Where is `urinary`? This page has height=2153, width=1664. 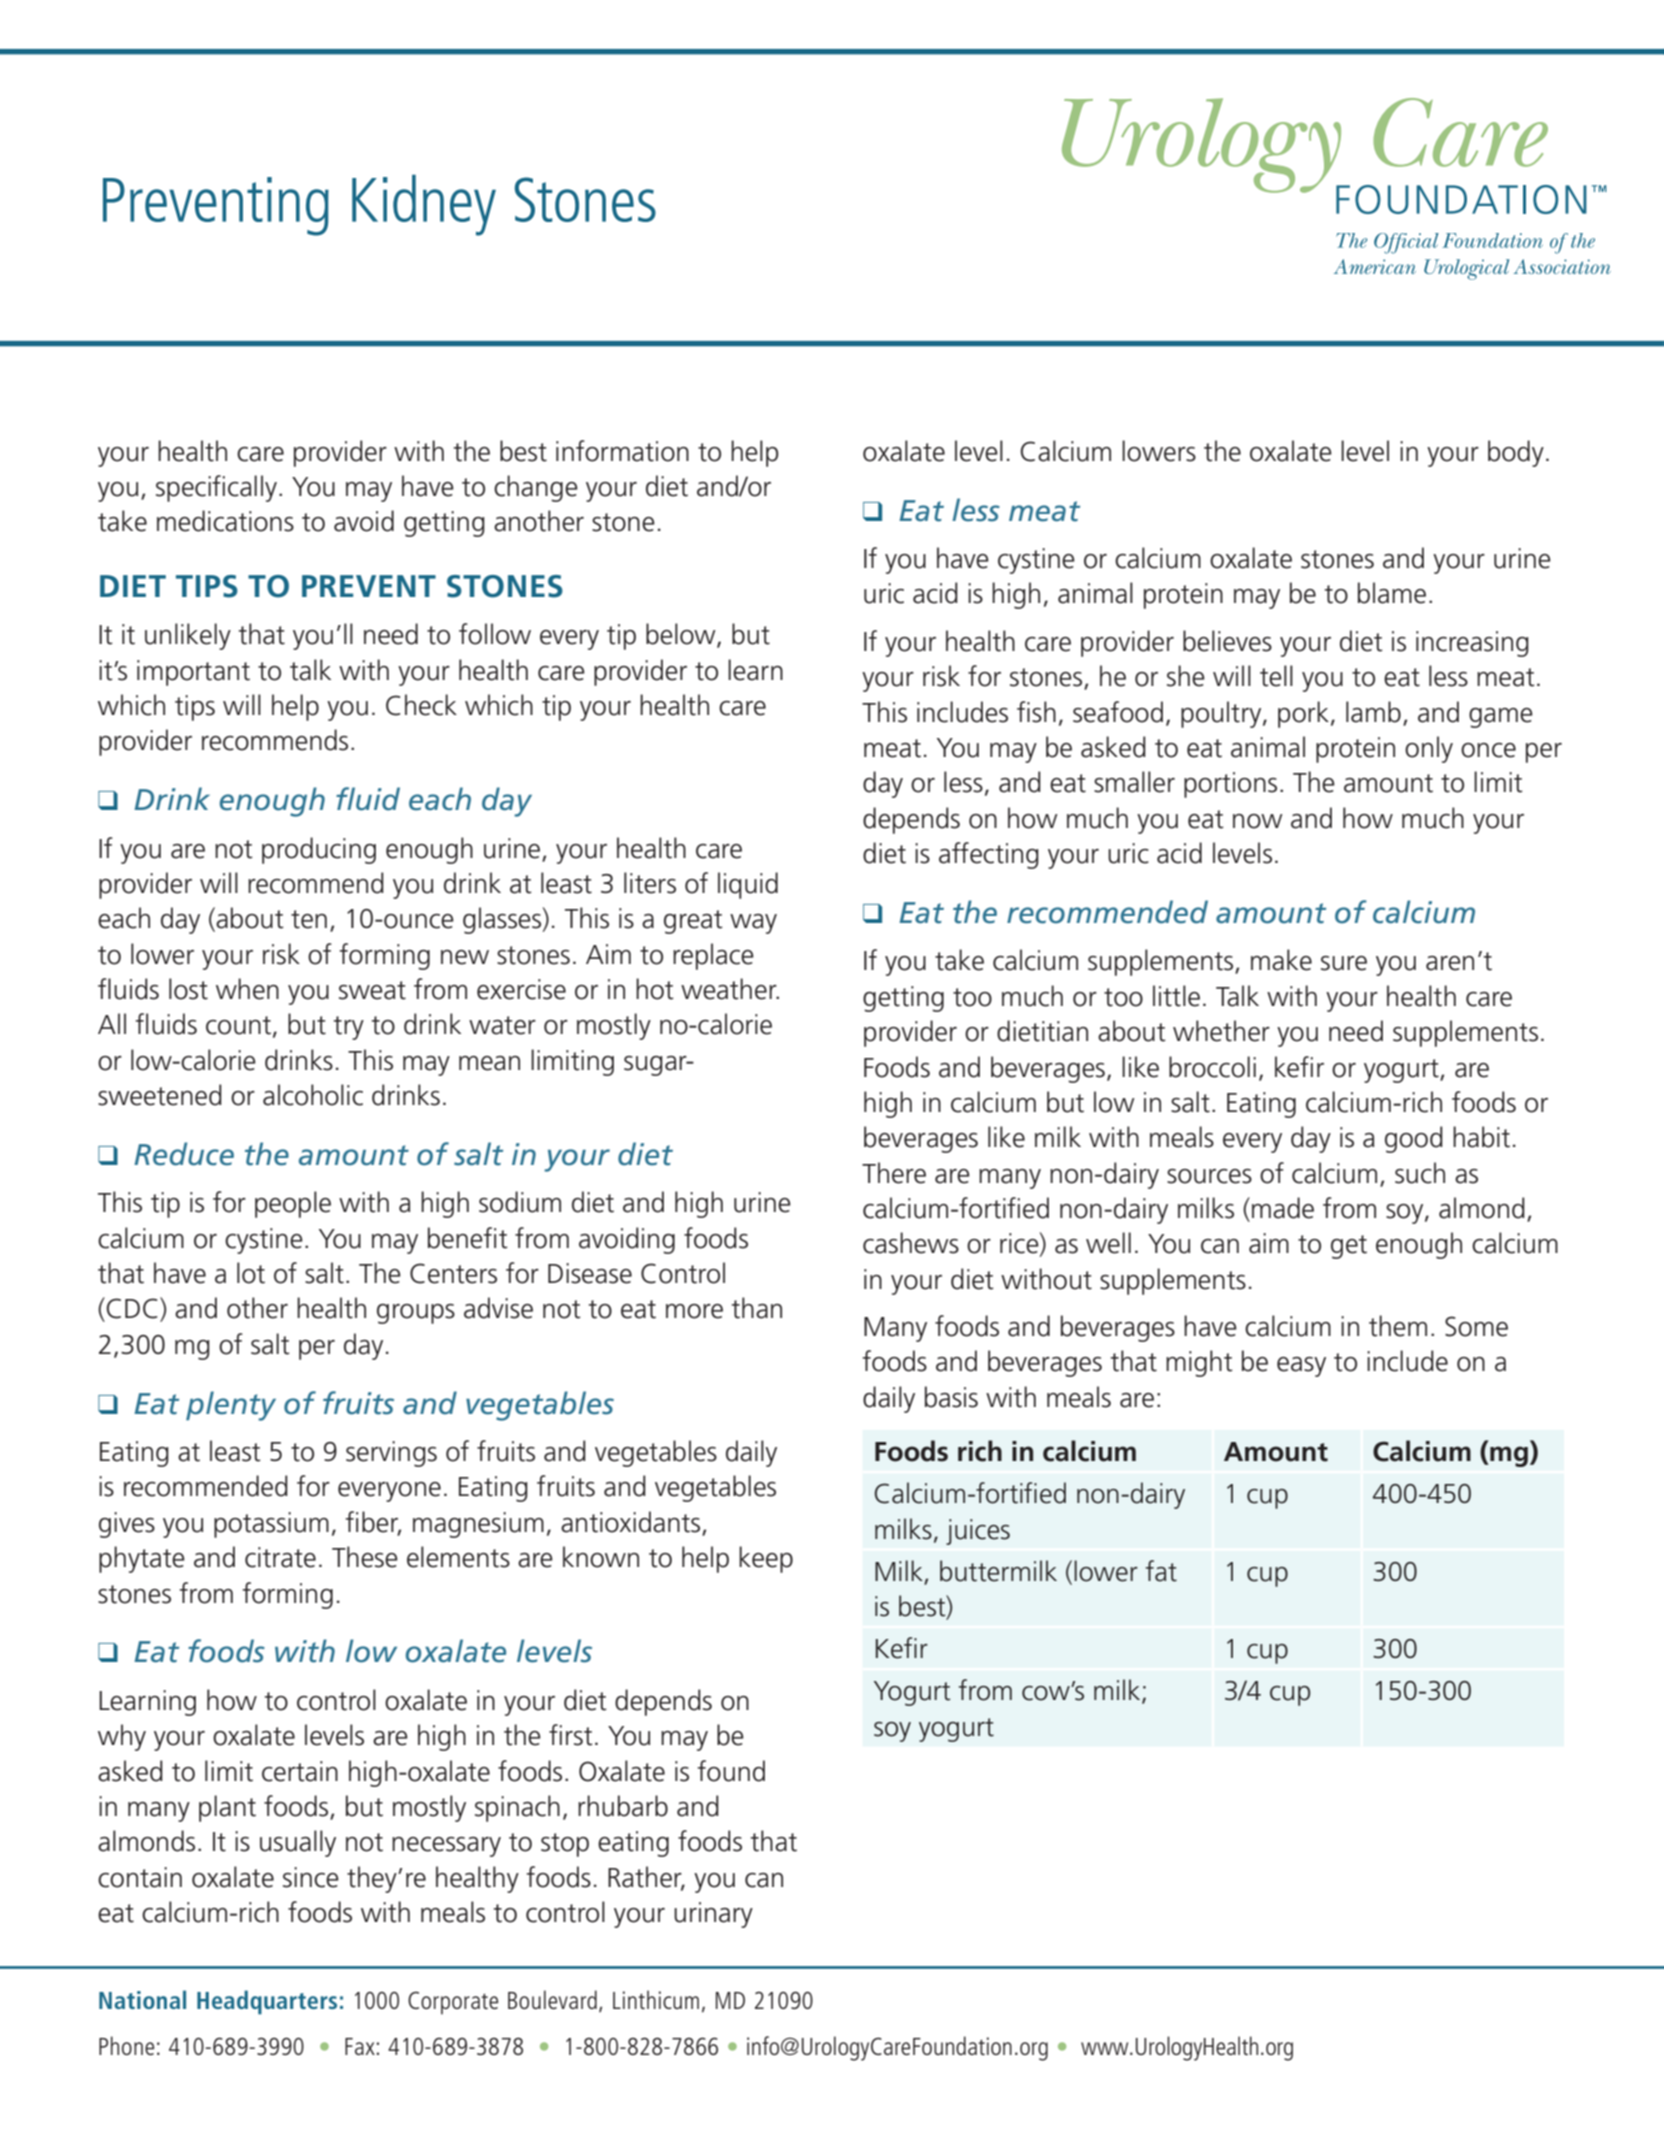 urinary is located at coordinates (713, 1915).
